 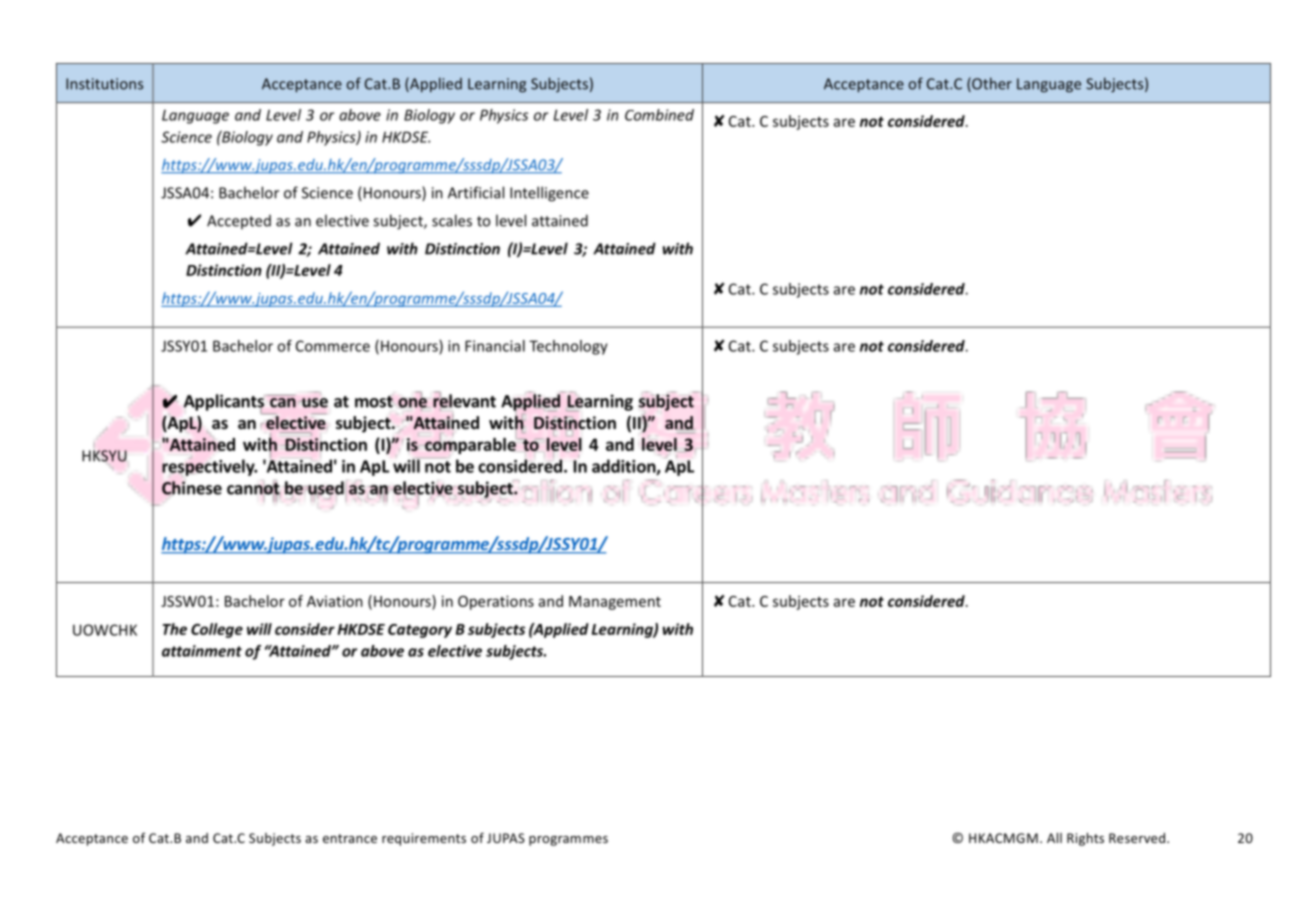 What do you see at coordinates (254, 489) in the document?
I see `cannot` at bounding box center [254, 489].
